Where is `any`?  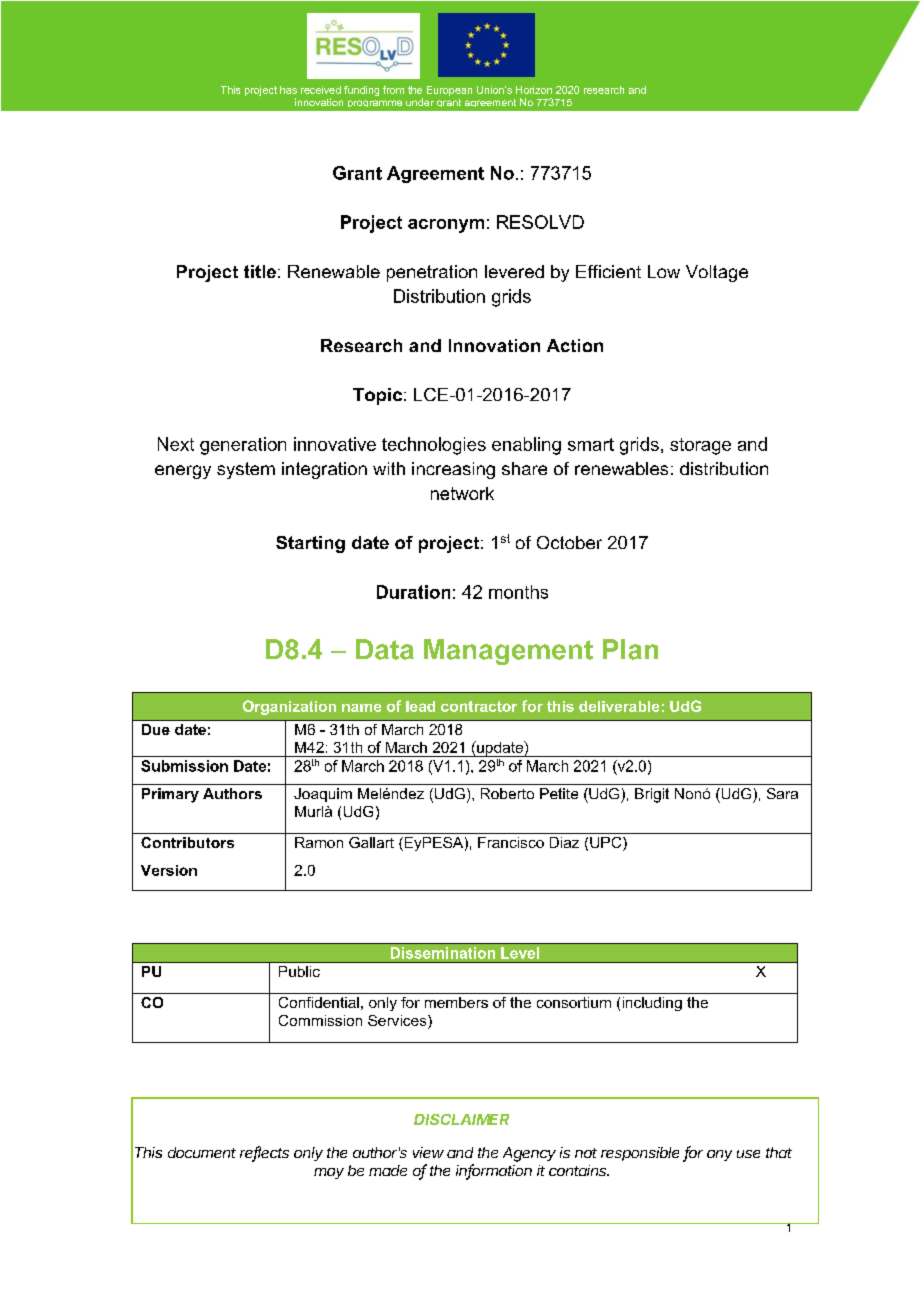
any is located at coordinates (719, 1155).
